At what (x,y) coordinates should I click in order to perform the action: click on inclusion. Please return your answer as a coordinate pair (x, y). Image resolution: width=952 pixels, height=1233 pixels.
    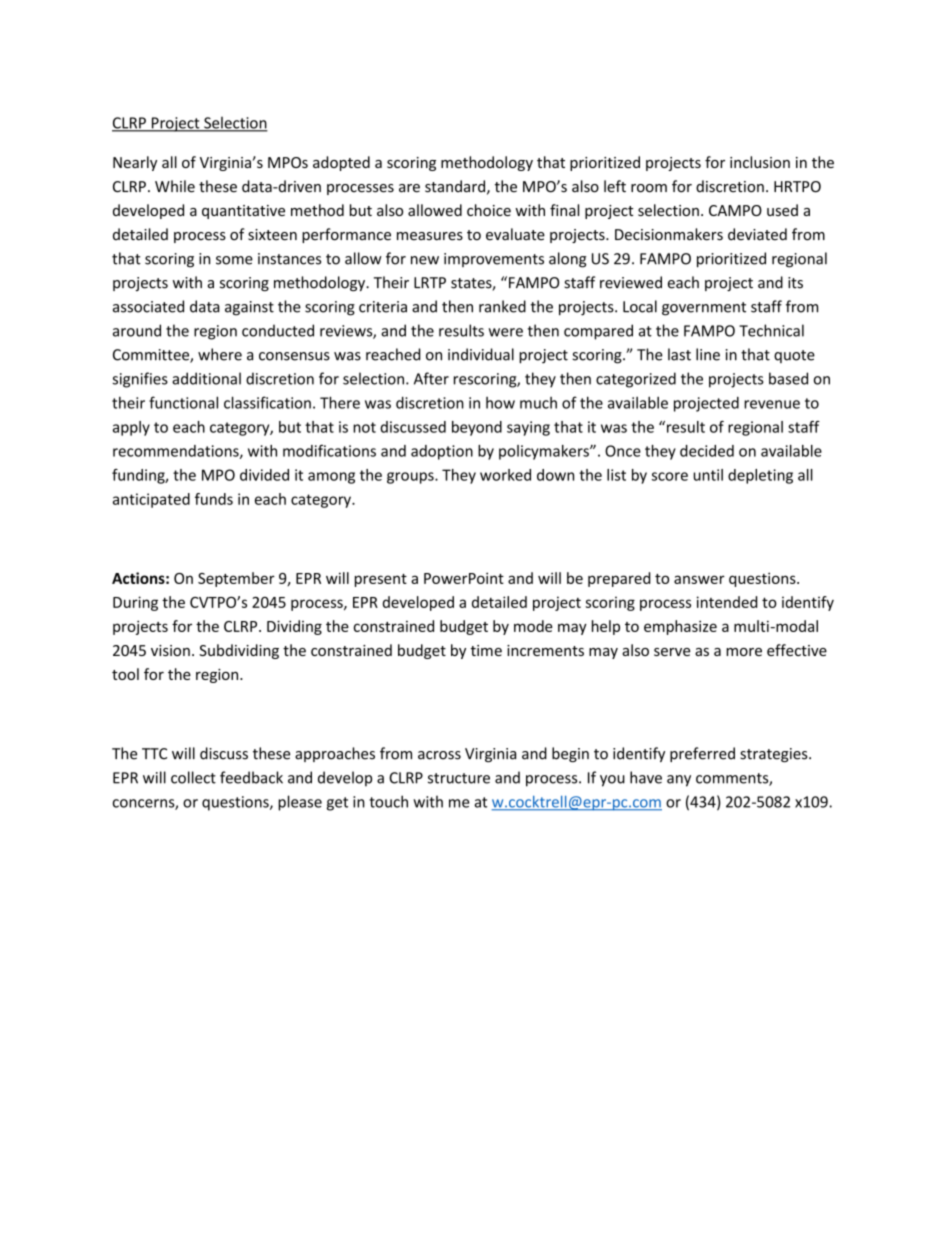
    Looking at the image, I should click on (760, 162).
